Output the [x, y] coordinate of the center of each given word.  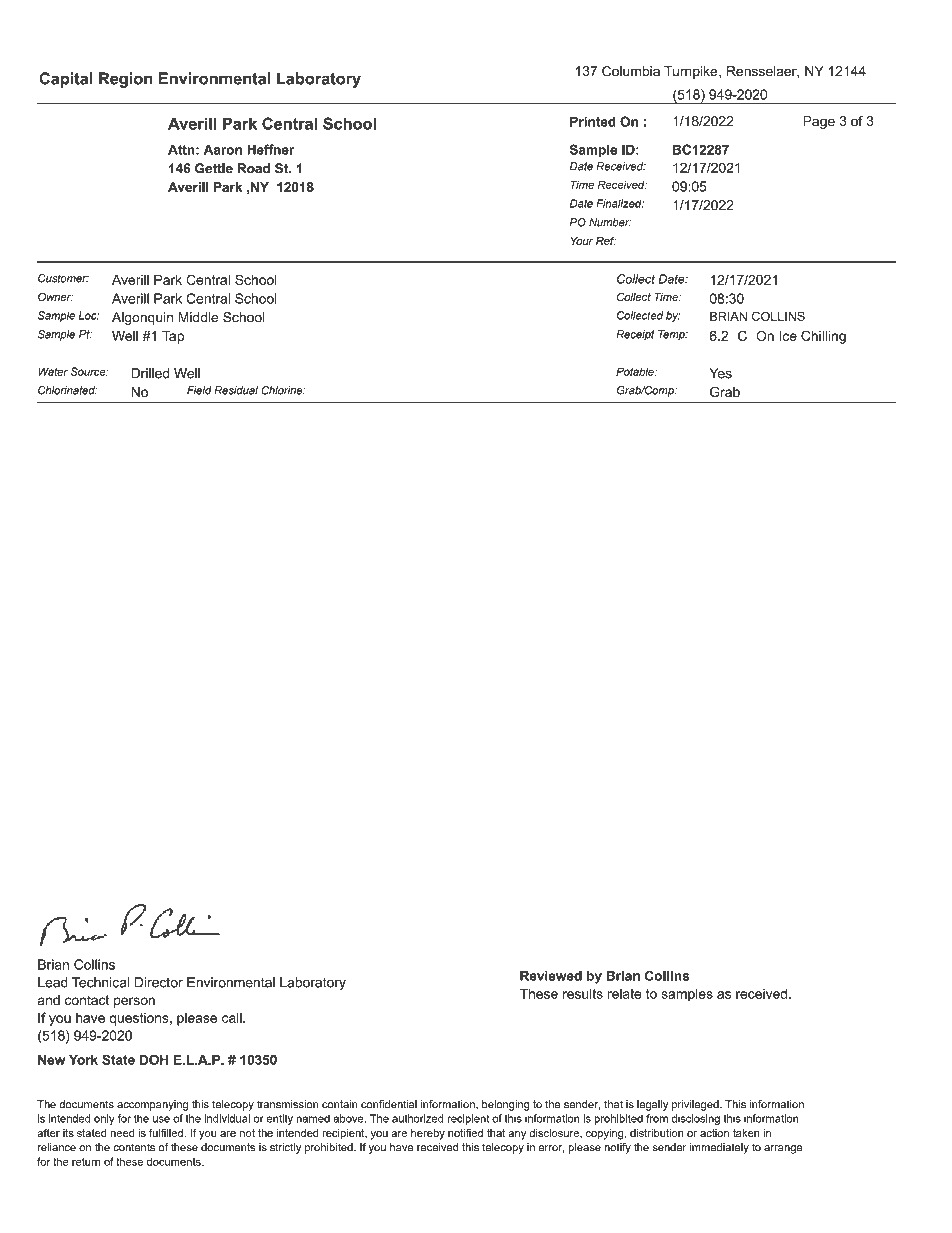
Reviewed [551, 975]
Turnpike [692, 72]
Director [159, 982]
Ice [788, 336]
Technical [100, 982]
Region [126, 80]
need [122, 1133]
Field [199, 390]
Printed [593, 121]
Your [582, 241]
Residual [236, 390]
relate [625, 994]
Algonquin [142, 318]
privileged [696, 1105]
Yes [720, 373]
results [583, 993]
